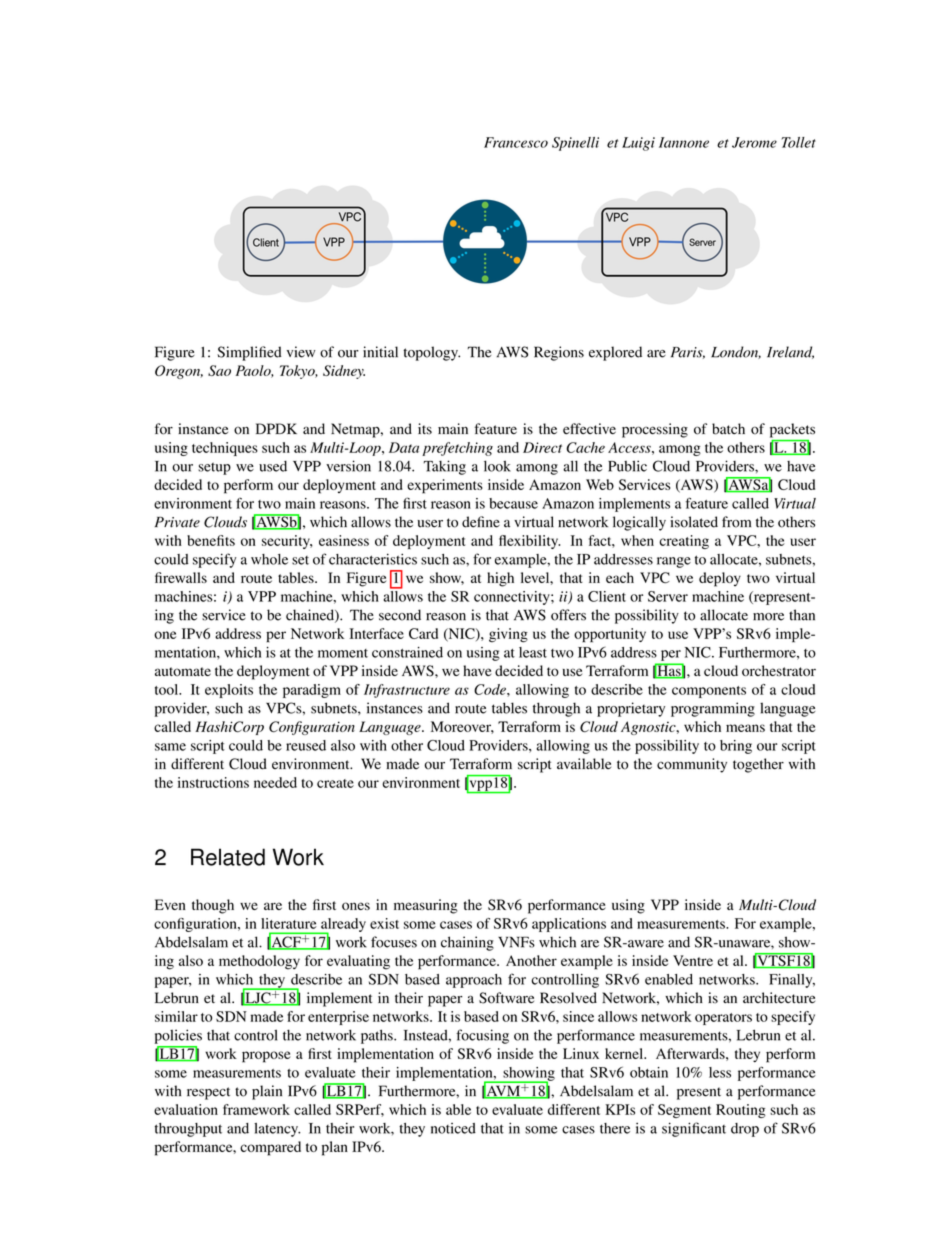 This page has height=1233, width=952. Describe the element at coordinates (754, 142) in the page. I see `Jerome` at that location.
